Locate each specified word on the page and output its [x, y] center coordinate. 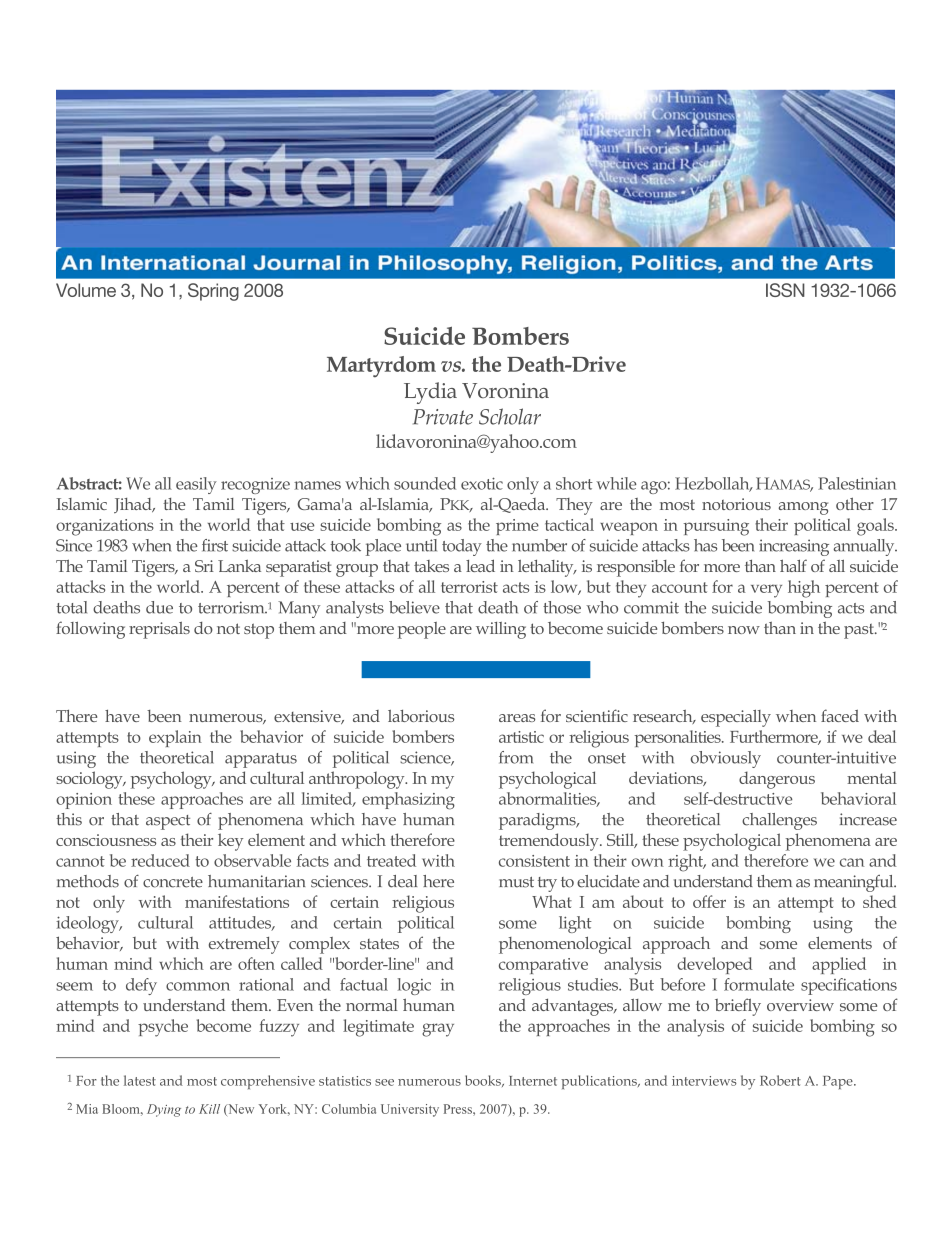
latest [140, 1080]
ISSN [785, 290]
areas [517, 718]
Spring [213, 292]
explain [175, 738]
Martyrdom [381, 367]
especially [736, 718]
